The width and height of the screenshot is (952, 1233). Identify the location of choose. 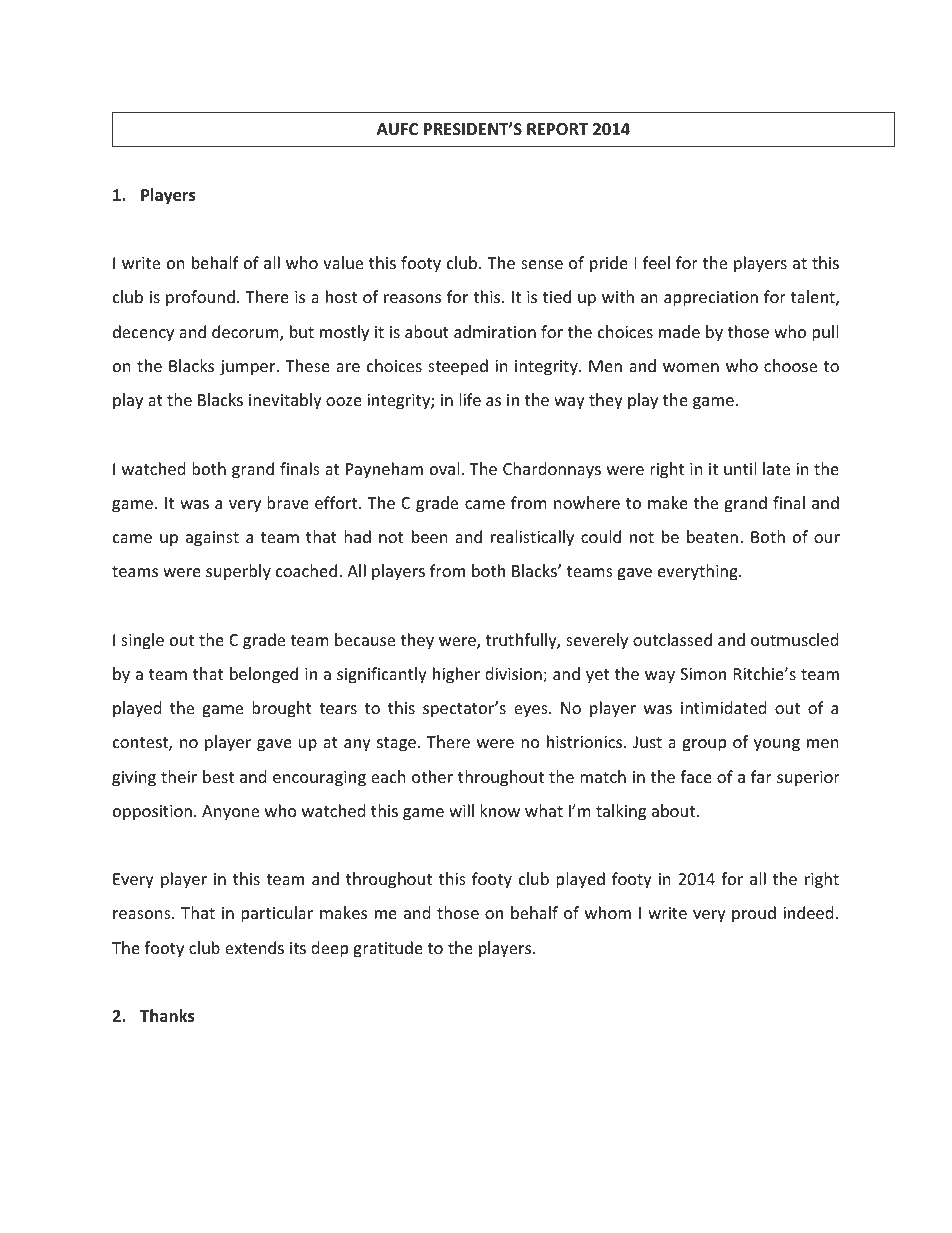
(790, 365).
